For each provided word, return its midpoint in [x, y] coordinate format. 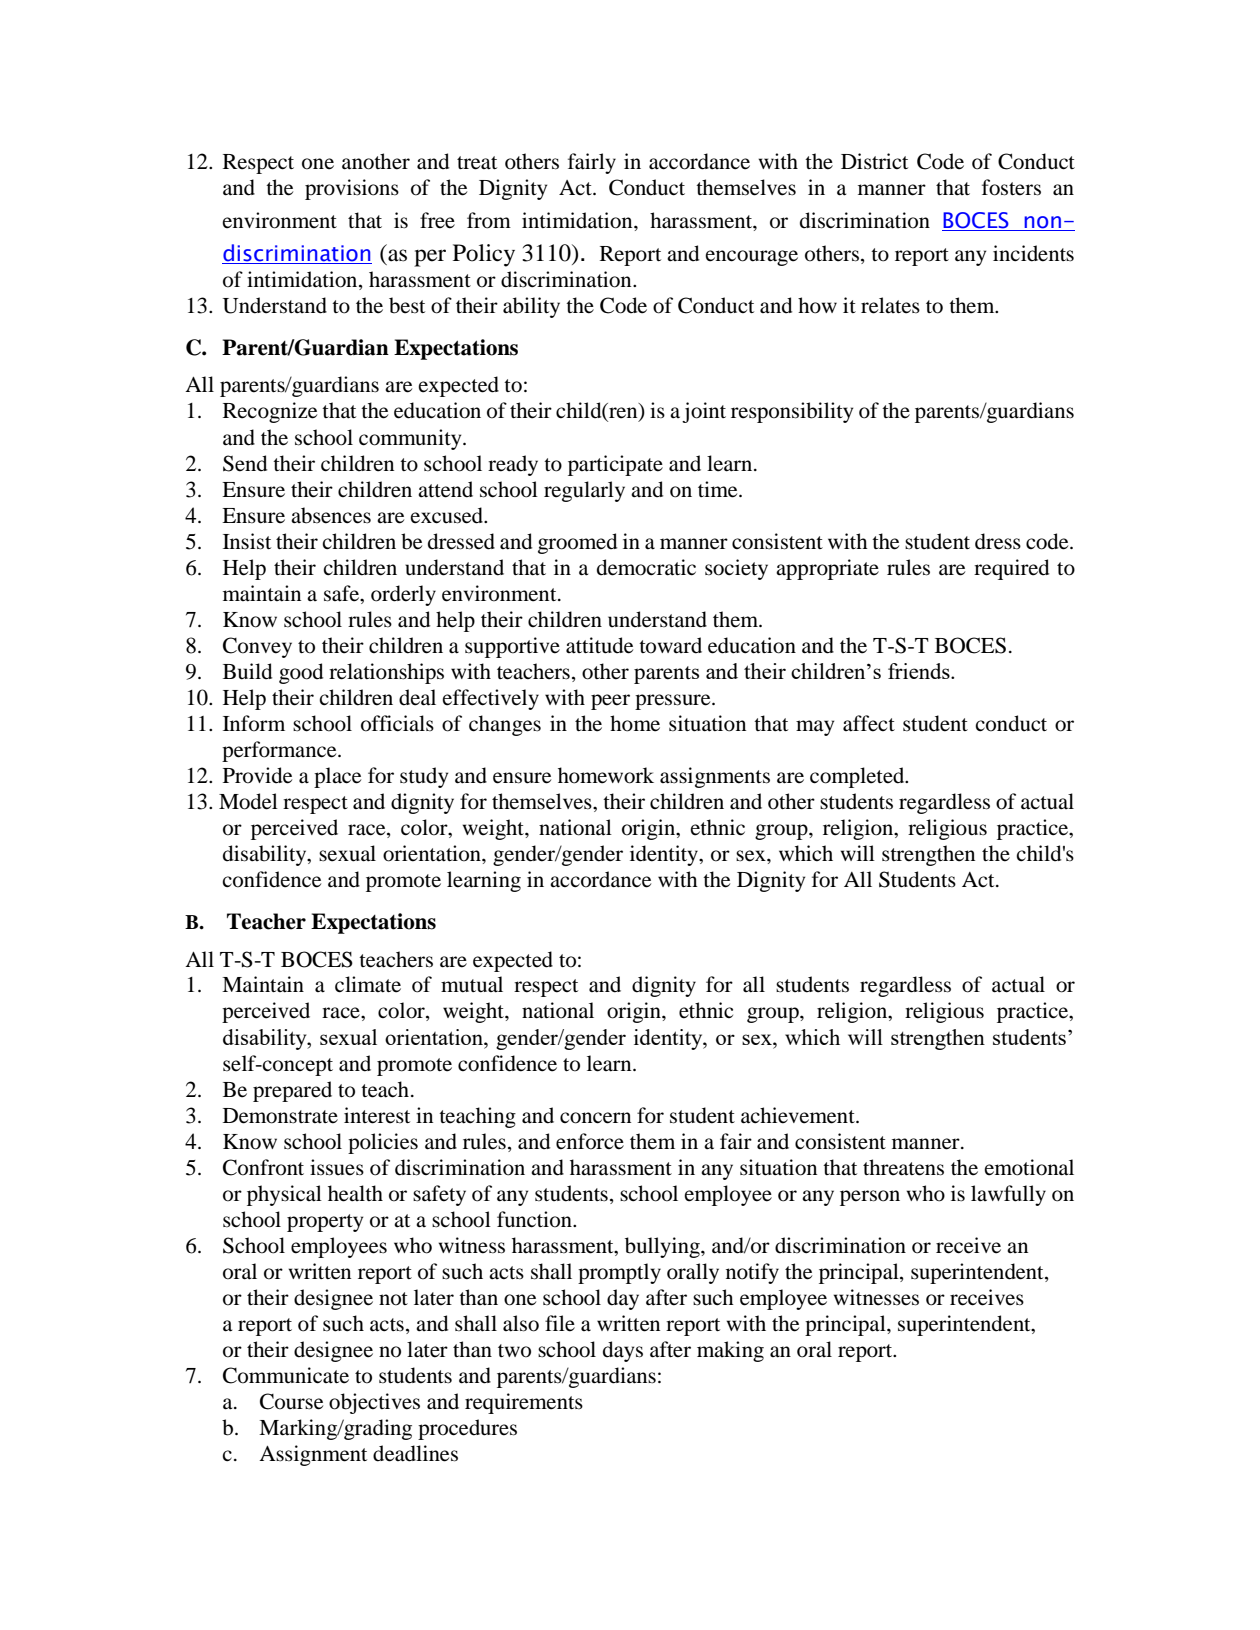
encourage [751, 258]
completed [858, 777]
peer [610, 702]
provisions [352, 189]
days [623, 1351]
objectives [374, 1403]
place [337, 777]
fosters [1011, 187]
